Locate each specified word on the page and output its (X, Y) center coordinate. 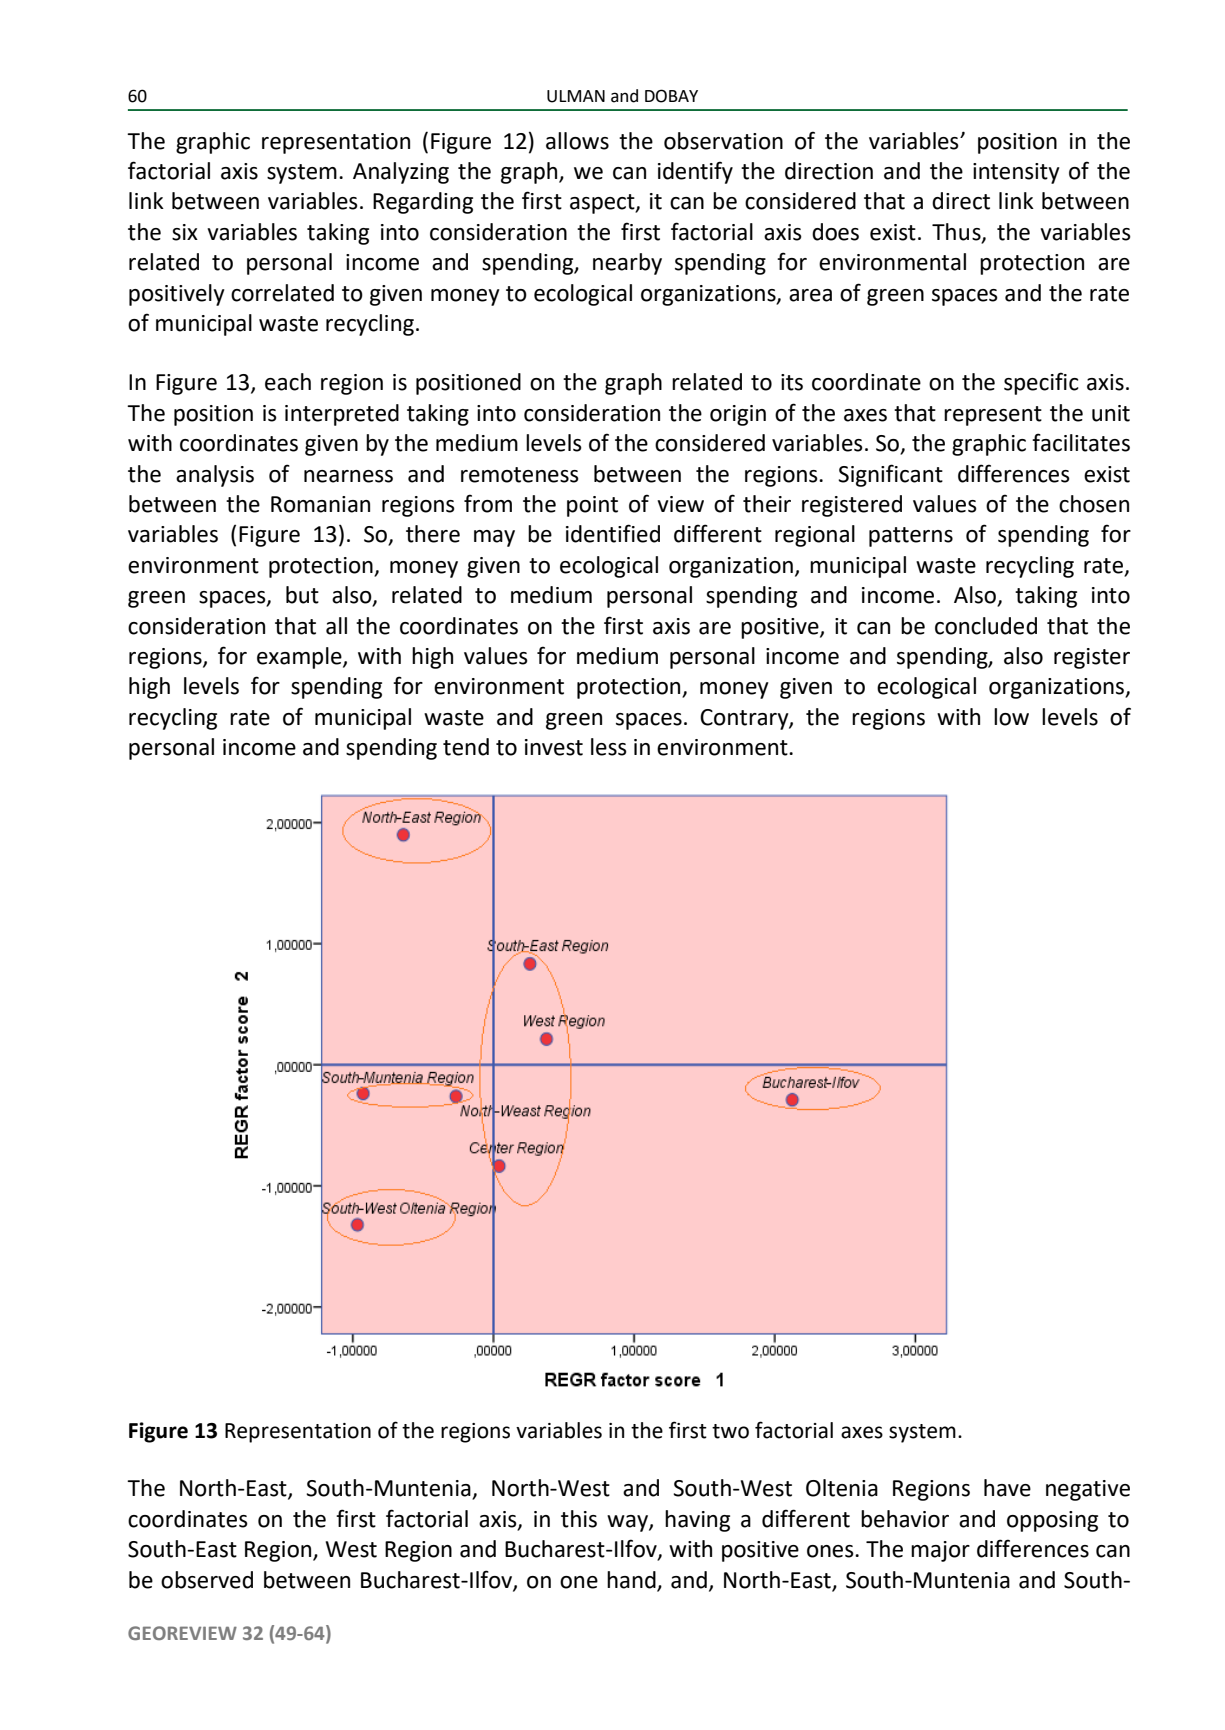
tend (466, 747)
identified (613, 533)
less (609, 747)
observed (207, 1580)
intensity (1016, 173)
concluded (986, 626)
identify (695, 172)
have (1007, 1488)
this (579, 1519)
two (730, 1431)
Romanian (320, 504)
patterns (911, 537)
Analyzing (401, 173)
